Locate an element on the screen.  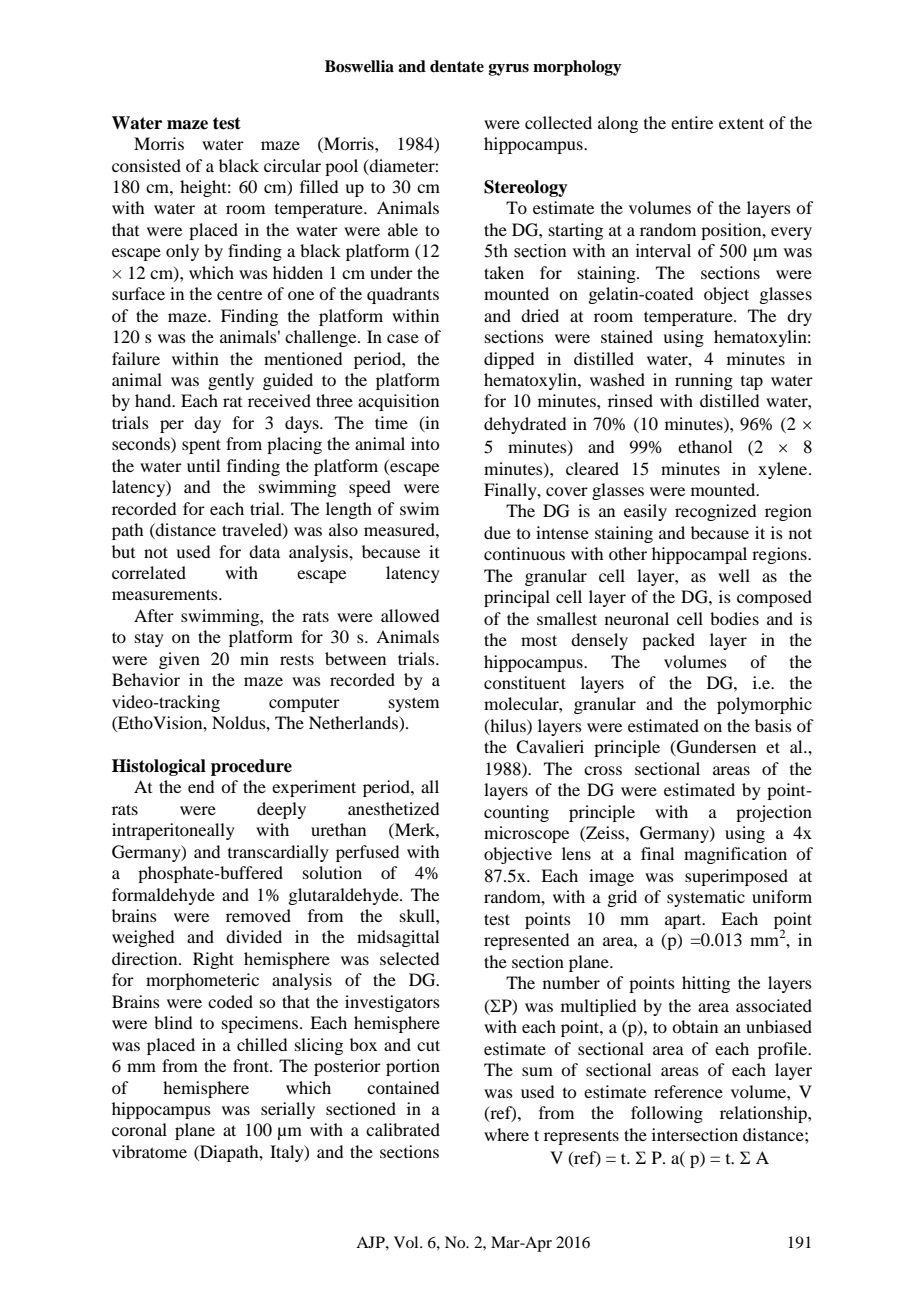
measurements is located at coordinates (166, 594).
